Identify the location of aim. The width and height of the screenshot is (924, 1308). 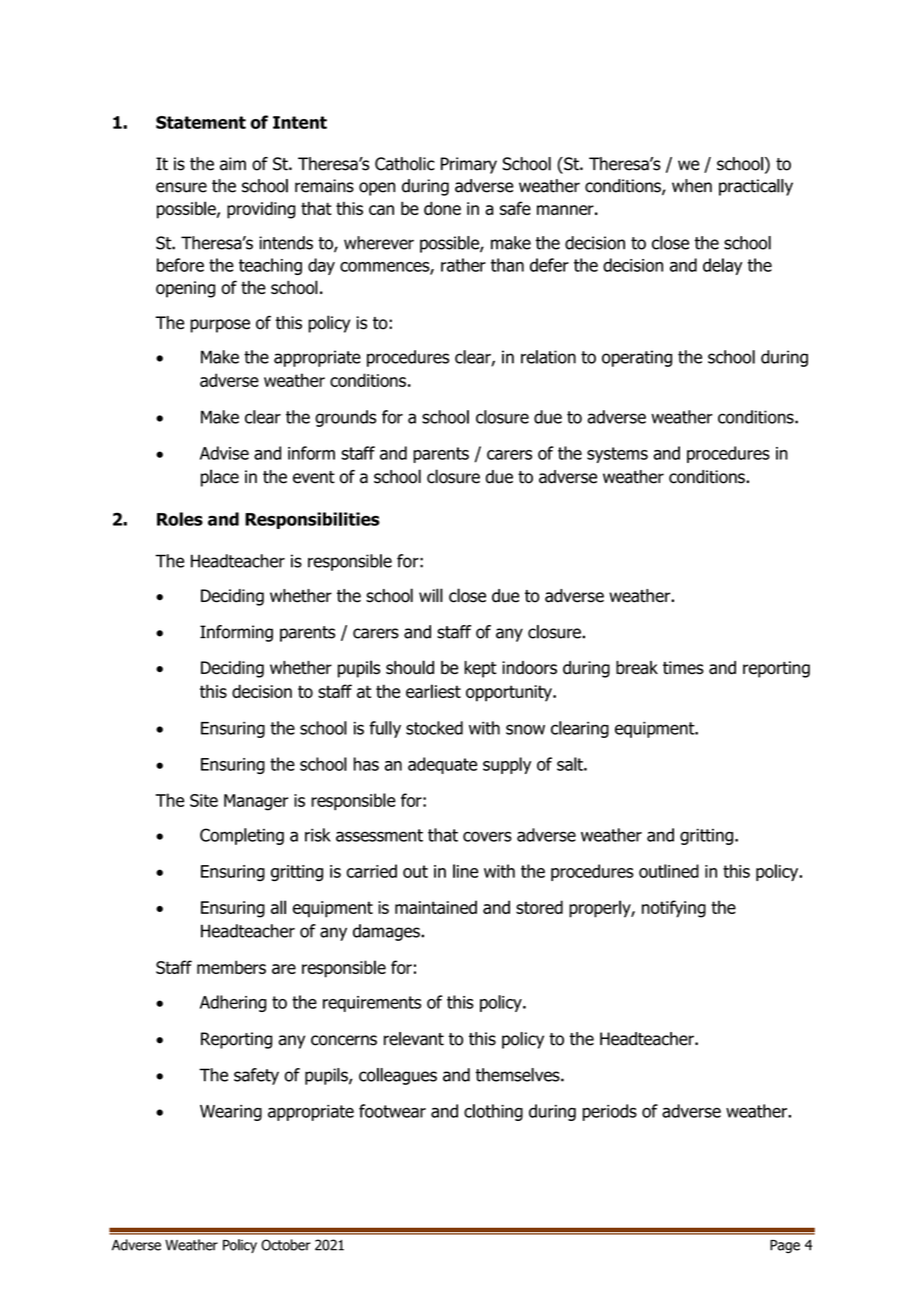
(233, 164).
